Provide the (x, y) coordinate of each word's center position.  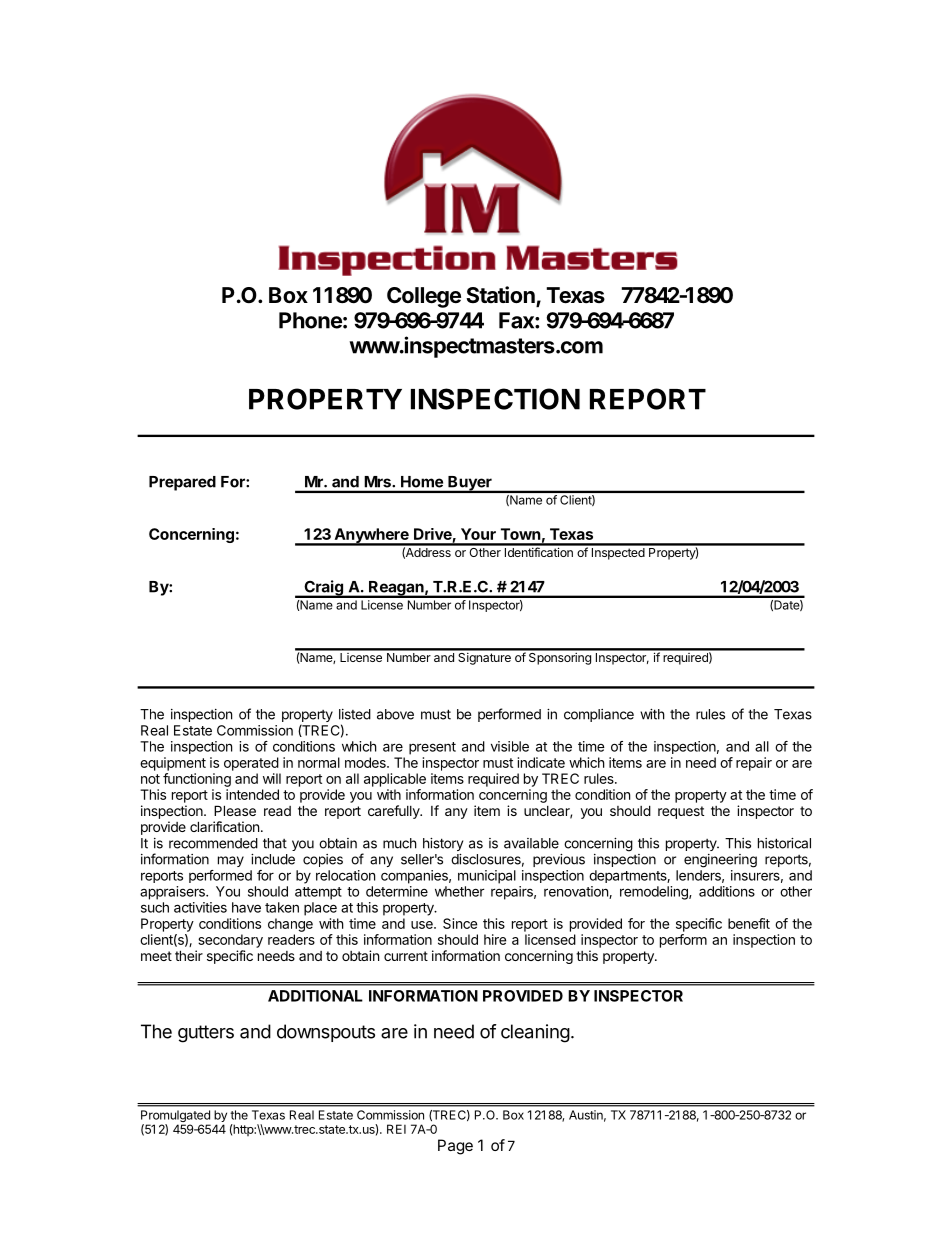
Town (521, 534)
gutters (206, 1034)
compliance (599, 715)
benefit (749, 923)
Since (460, 923)
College (424, 297)
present (432, 748)
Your (478, 534)
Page (455, 1147)
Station (501, 296)
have (246, 907)
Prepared (182, 483)
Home (422, 482)
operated (251, 764)
